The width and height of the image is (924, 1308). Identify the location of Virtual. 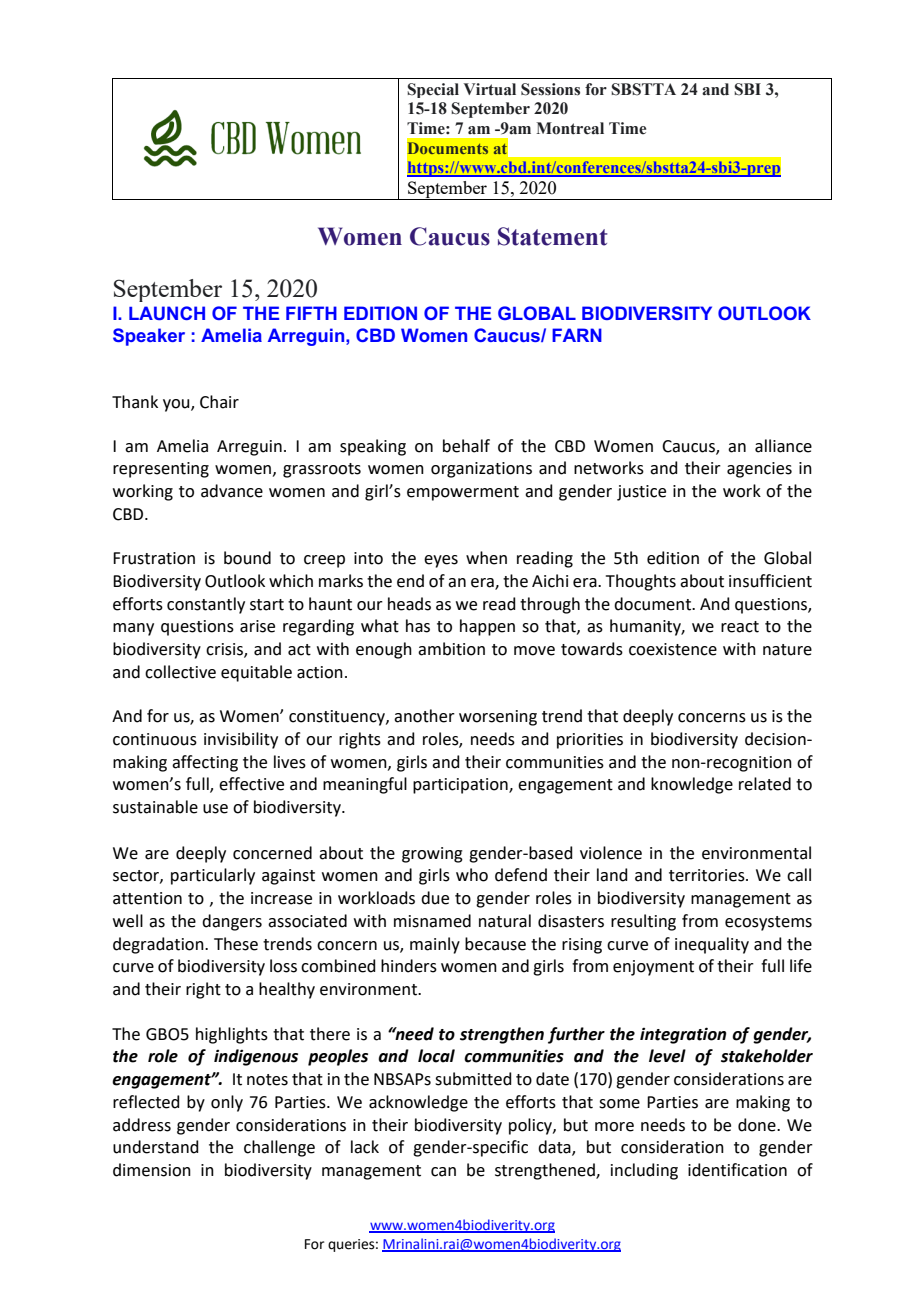
(489, 89).
